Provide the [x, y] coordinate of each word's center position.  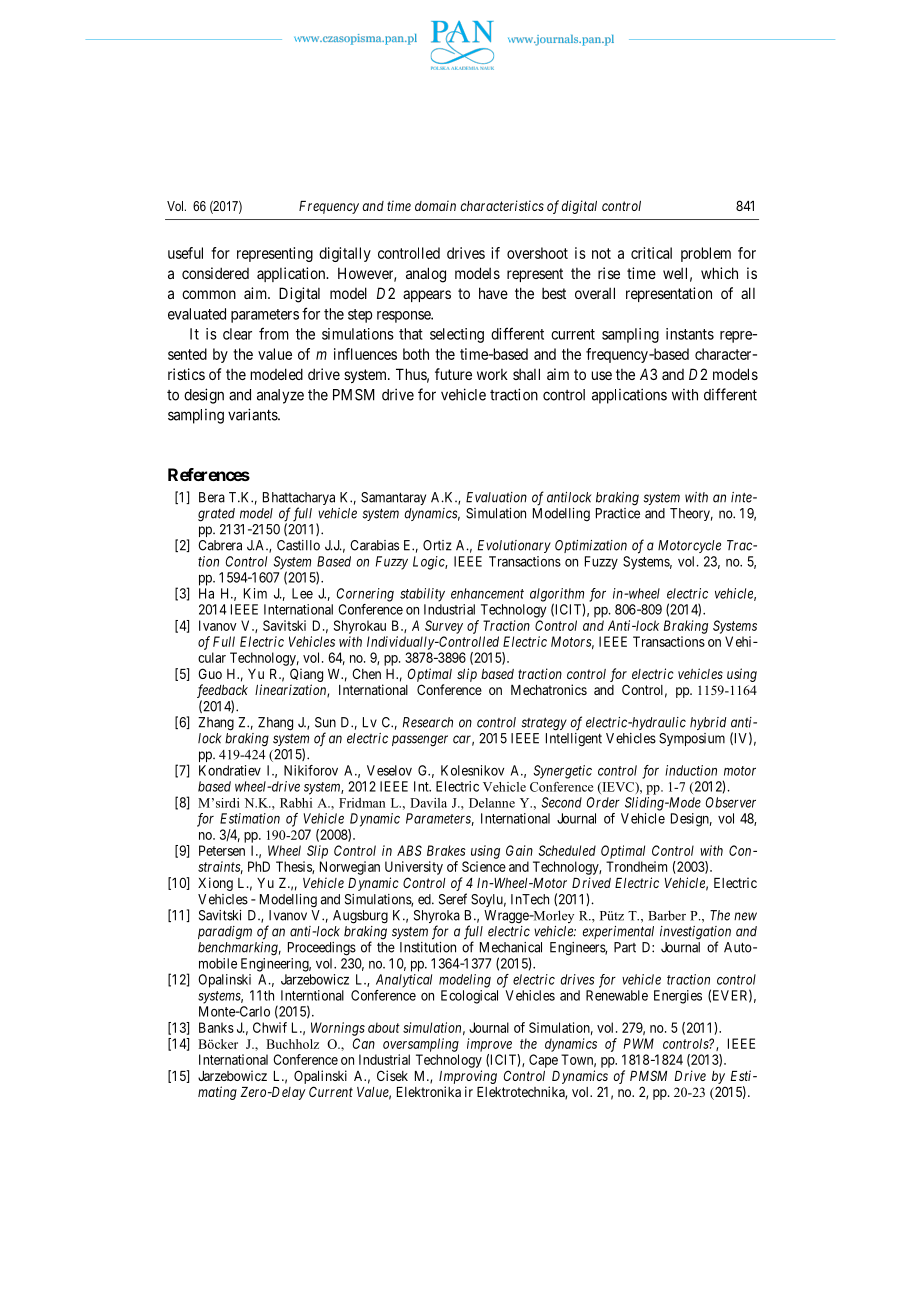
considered [215, 273]
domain [435, 205]
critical [651, 253]
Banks [216, 1027]
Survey [444, 627]
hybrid [708, 723]
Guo [210, 673]
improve [489, 1045]
